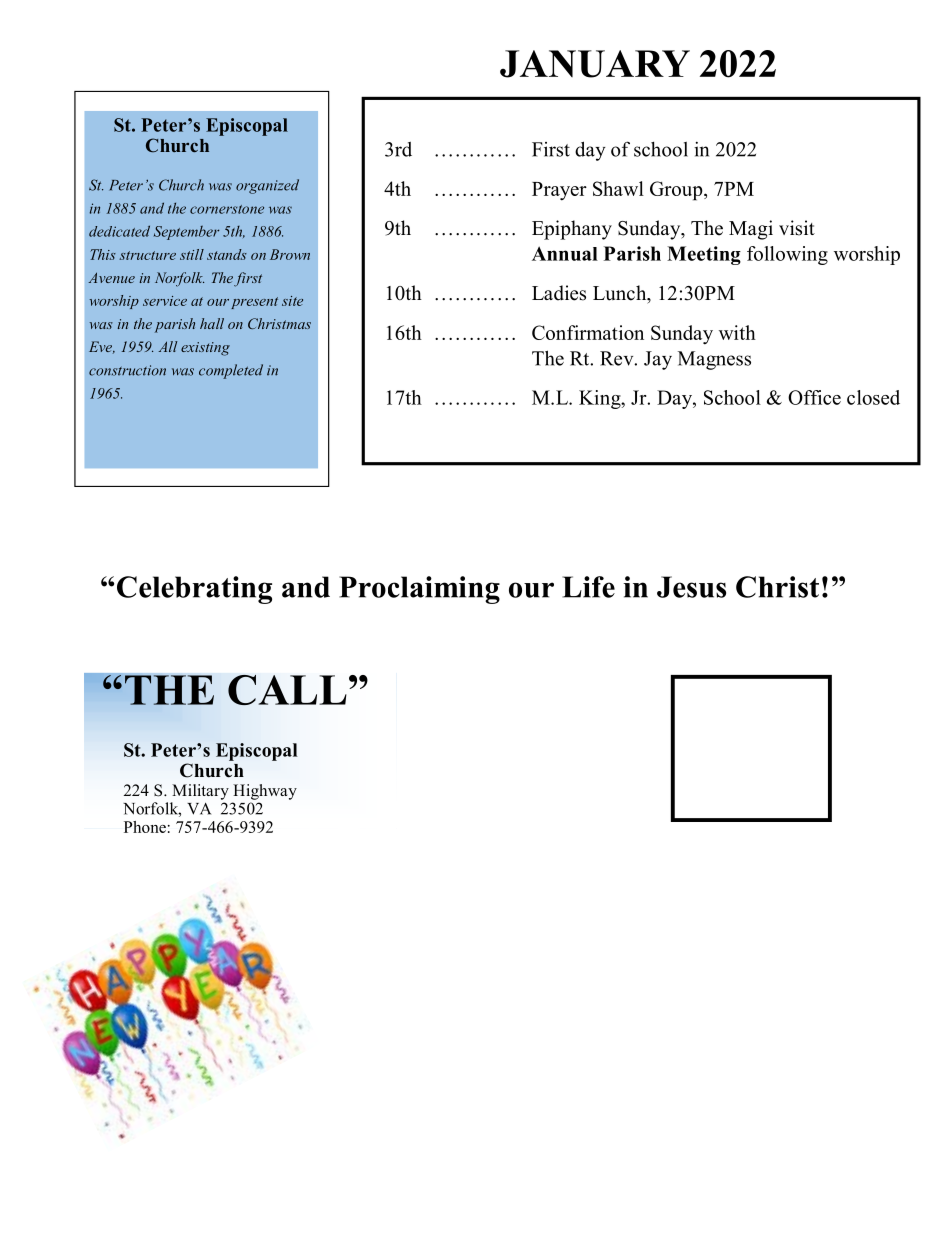 Image resolution: width=952 pixels, height=1233 pixels. What do you see at coordinates (559, 293) in the page?
I see `Ladies` at bounding box center [559, 293].
